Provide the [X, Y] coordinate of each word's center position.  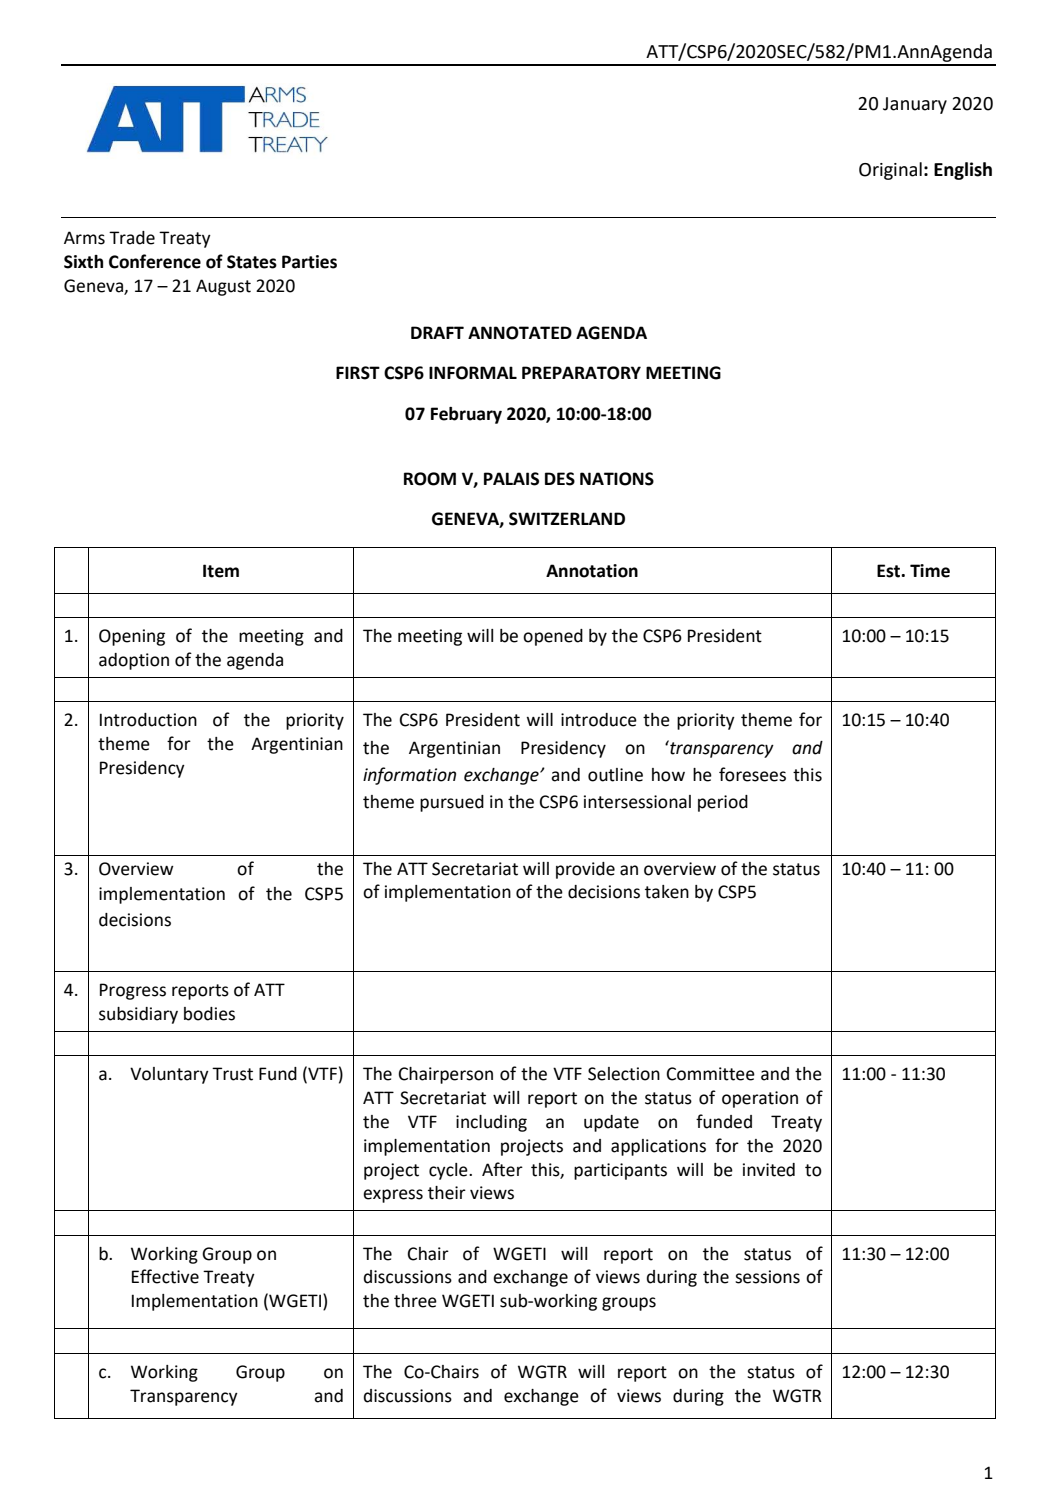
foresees [752, 774]
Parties [309, 262]
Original [890, 171]
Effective [165, 1276]
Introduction [148, 720]
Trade [132, 238]
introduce [599, 720]
